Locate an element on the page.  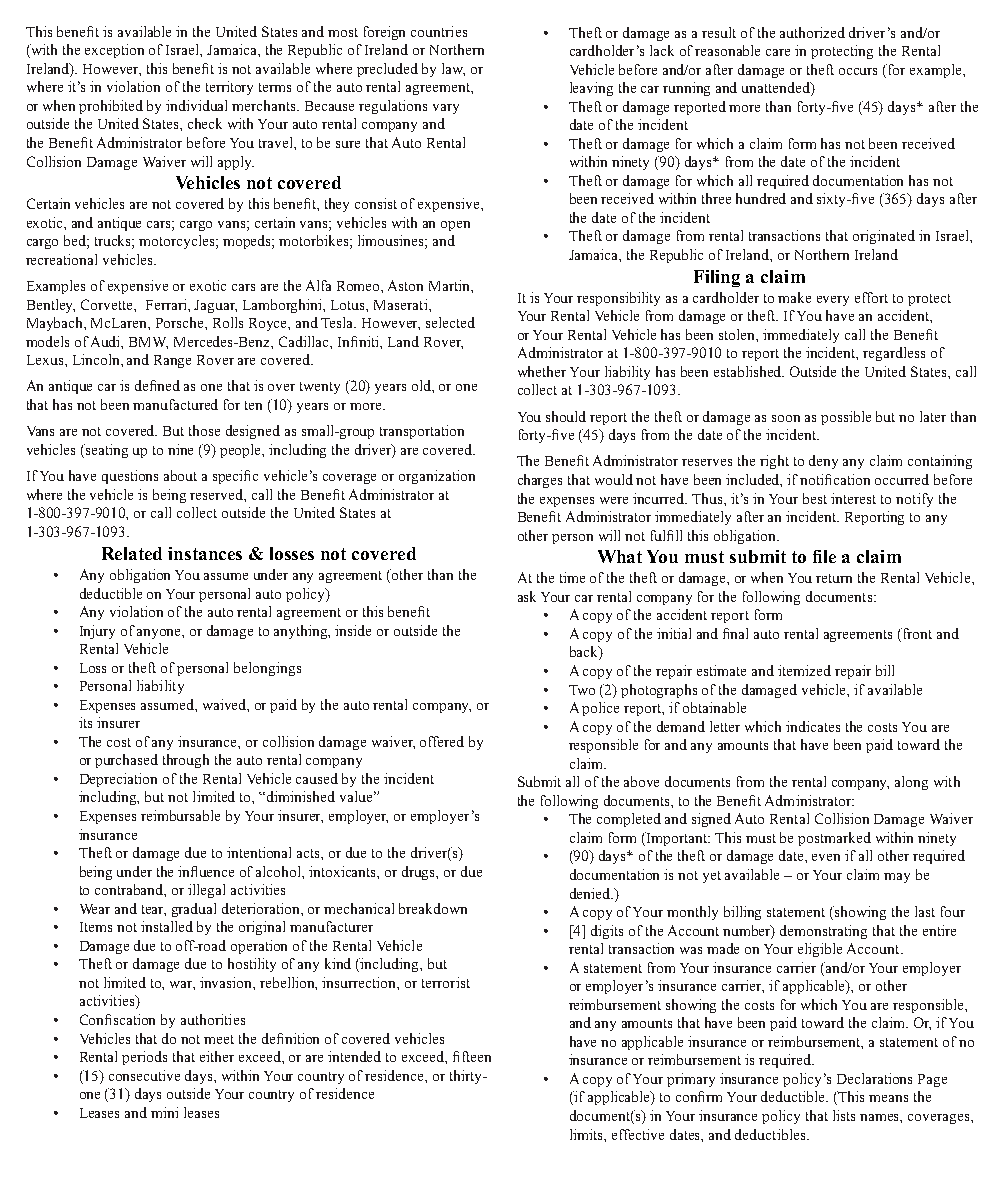
occurs is located at coordinates (858, 71).
